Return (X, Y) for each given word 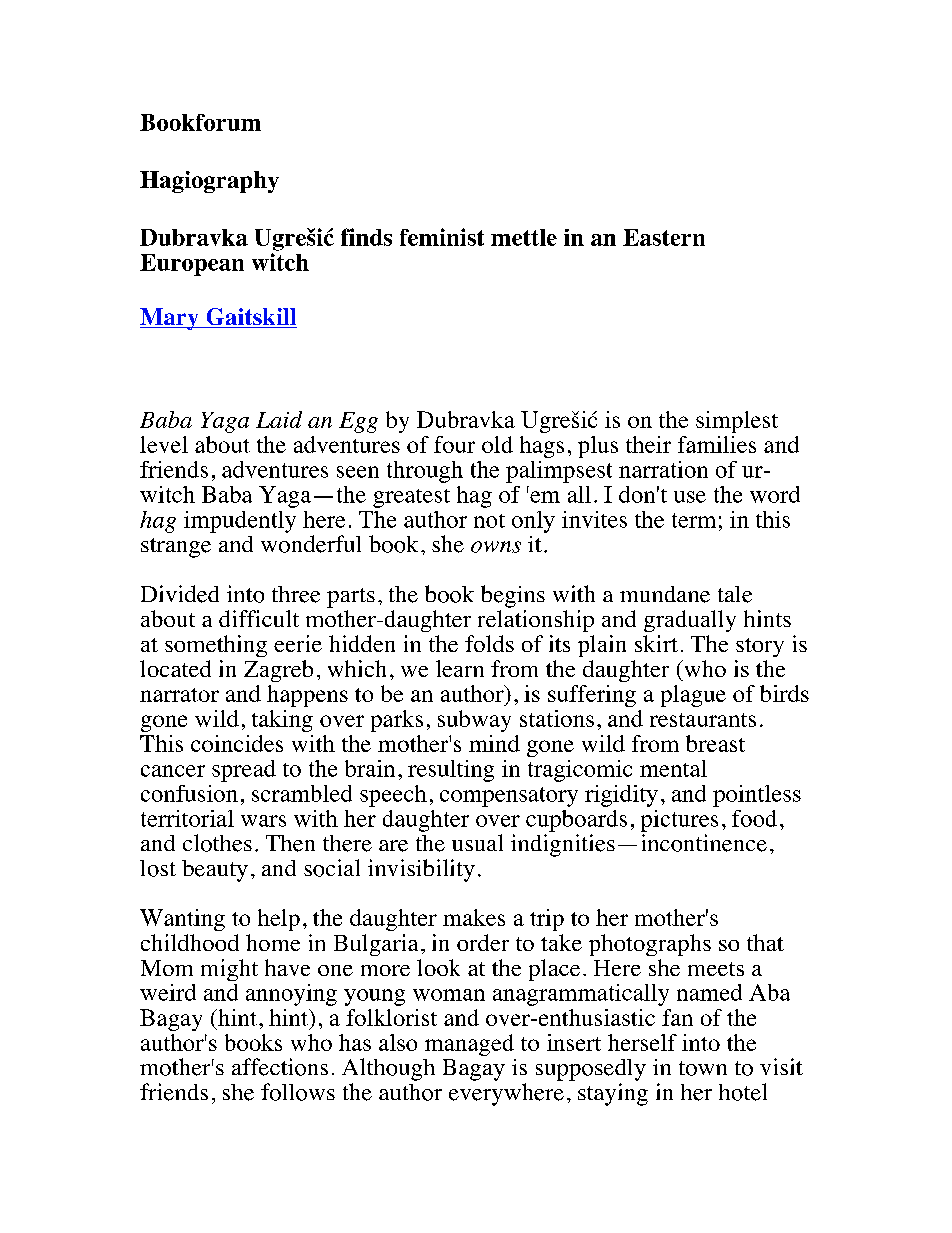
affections (280, 1067)
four (454, 444)
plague (693, 696)
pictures (679, 821)
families (717, 444)
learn (460, 668)
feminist (442, 237)
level (164, 444)
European (192, 265)
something (216, 646)
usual (477, 842)
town (703, 1068)
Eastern (664, 237)
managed (469, 1045)
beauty (215, 871)
